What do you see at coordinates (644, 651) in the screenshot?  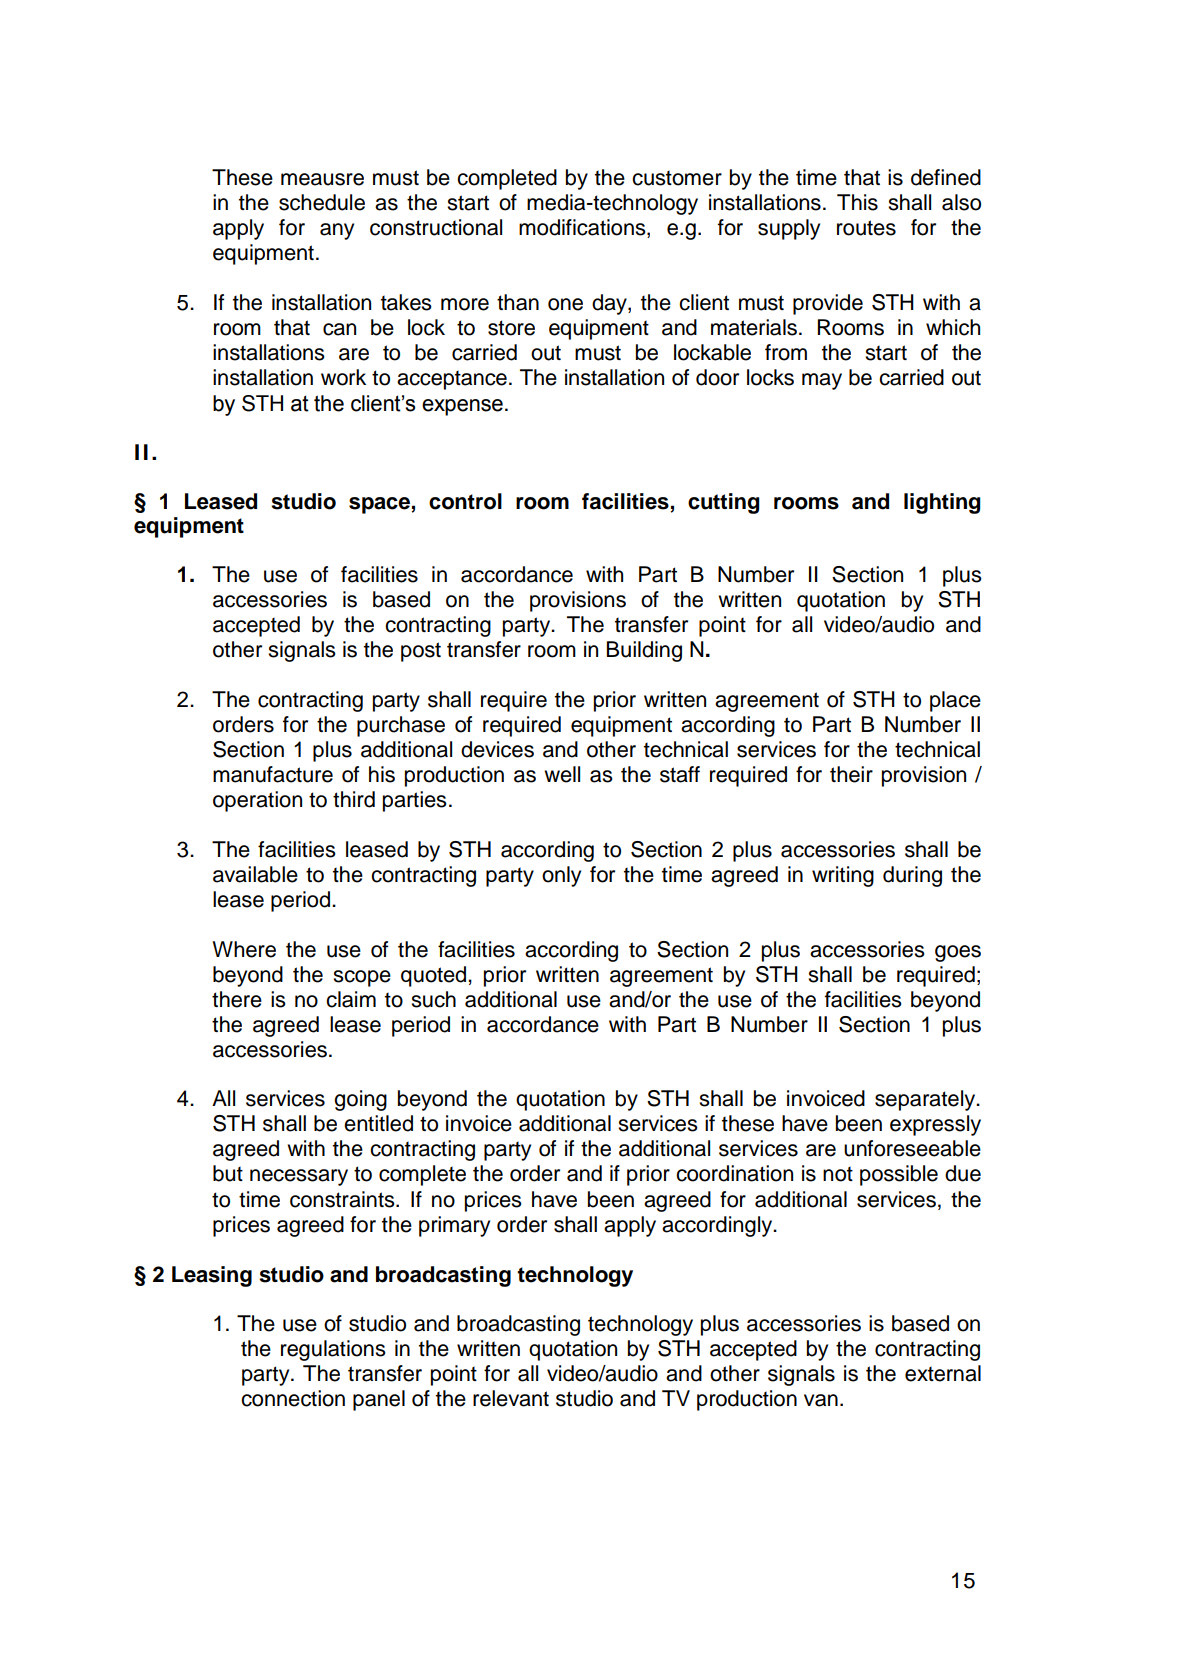 I see `Building` at bounding box center [644, 651].
